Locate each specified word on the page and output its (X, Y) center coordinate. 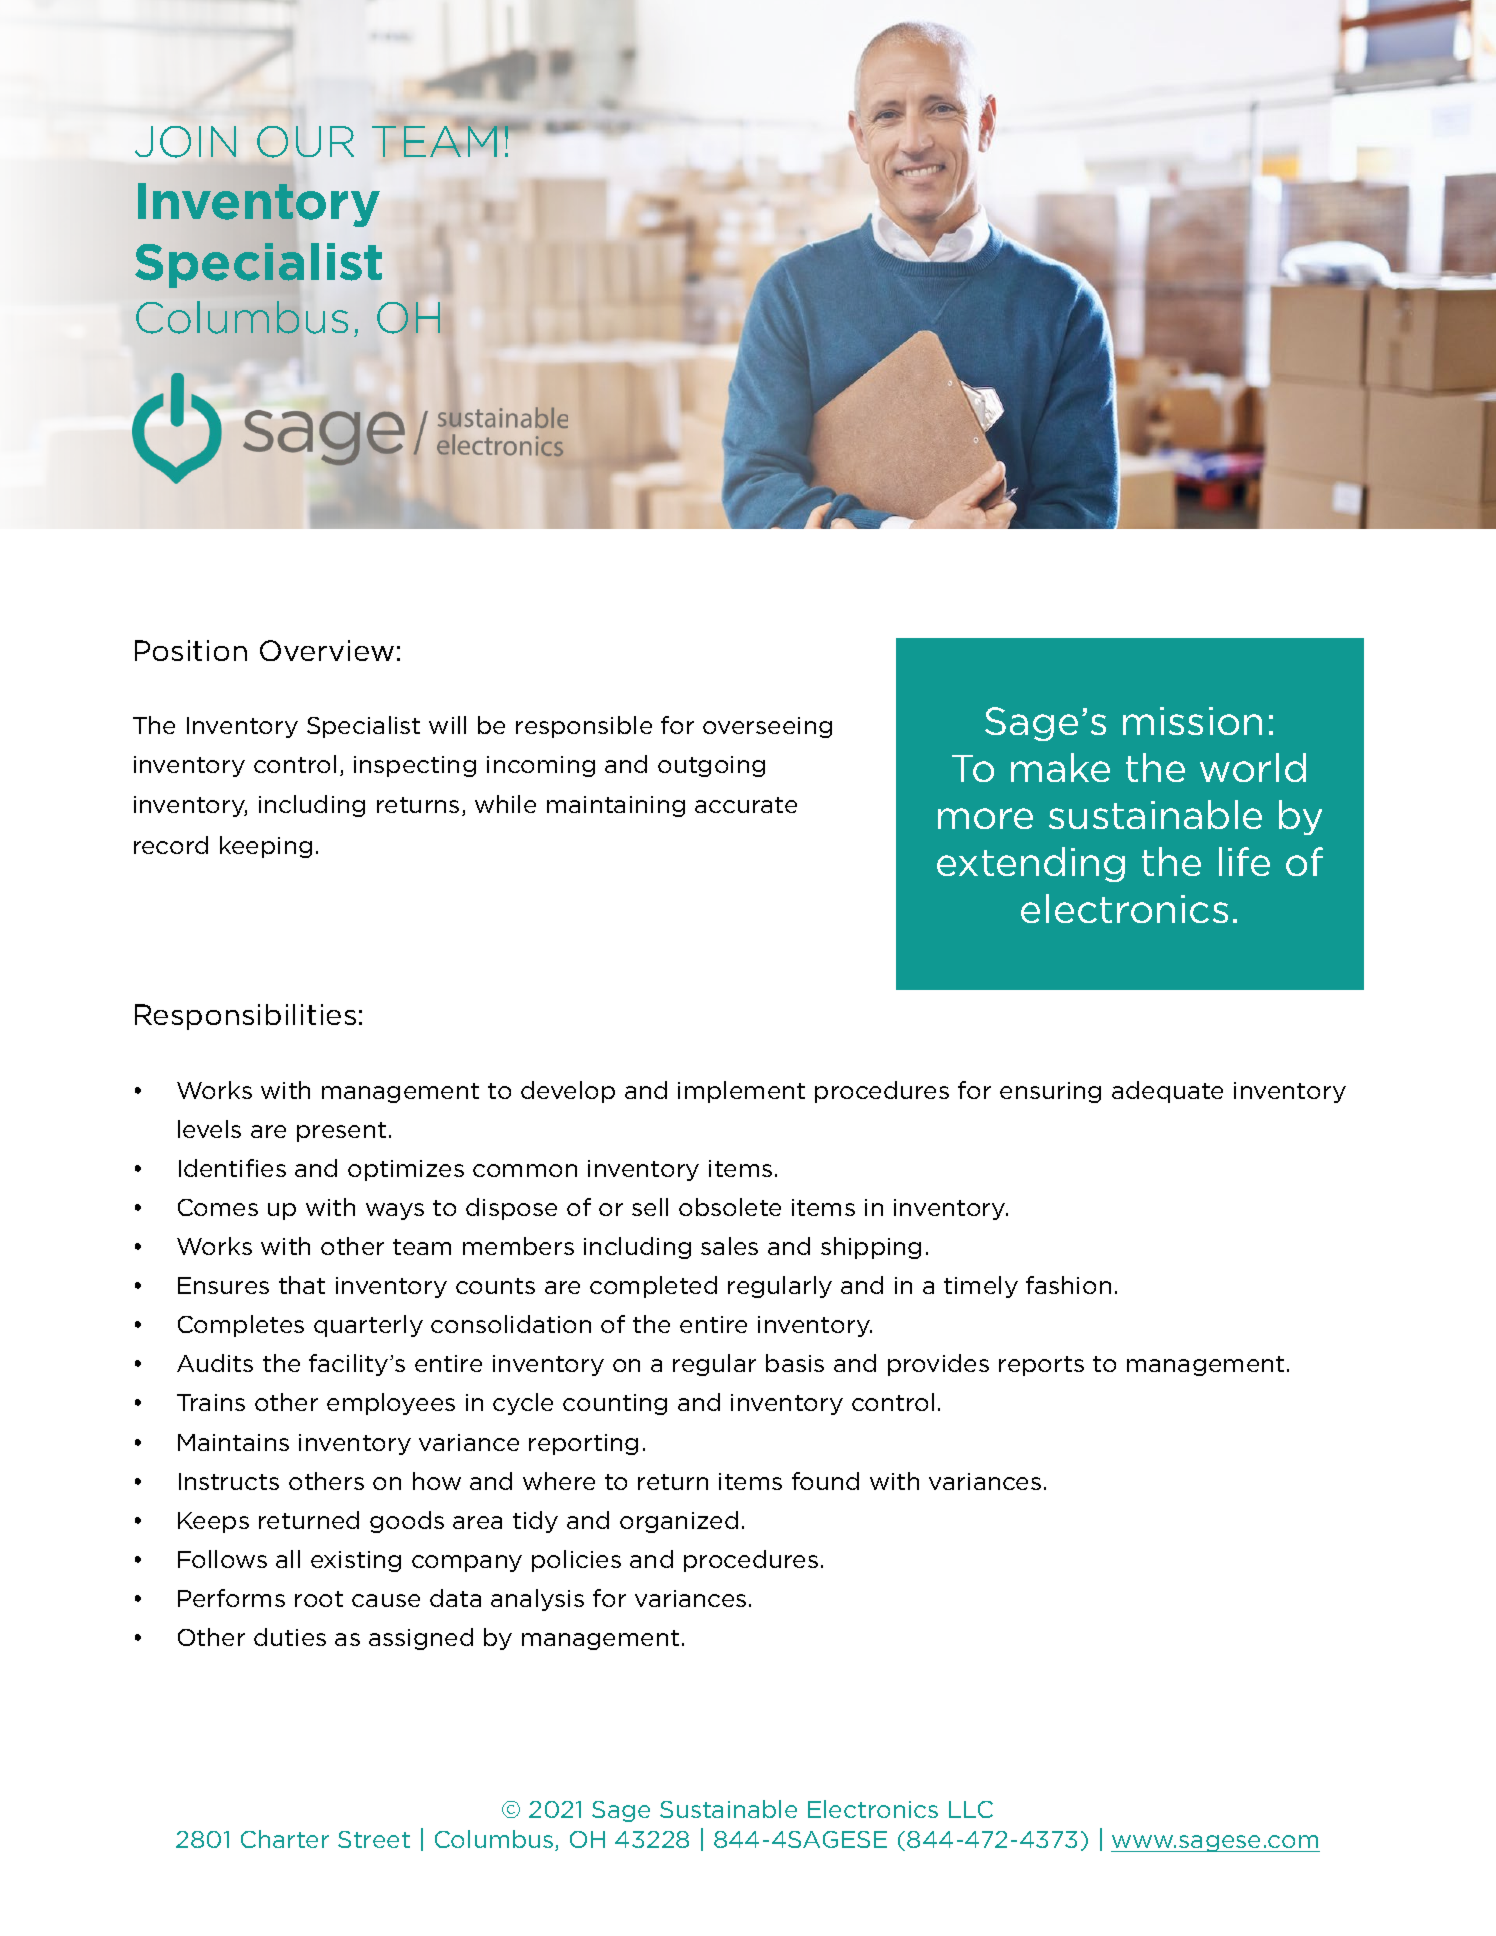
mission (1192, 721)
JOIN (185, 142)
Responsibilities (245, 1017)
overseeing (767, 727)
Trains (211, 1402)
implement (741, 1092)
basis (795, 1363)
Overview (327, 650)
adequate (1167, 1092)
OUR (305, 142)
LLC (971, 1809)
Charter (285, 1839)
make (1060, 767)
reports (1041, 1366)
